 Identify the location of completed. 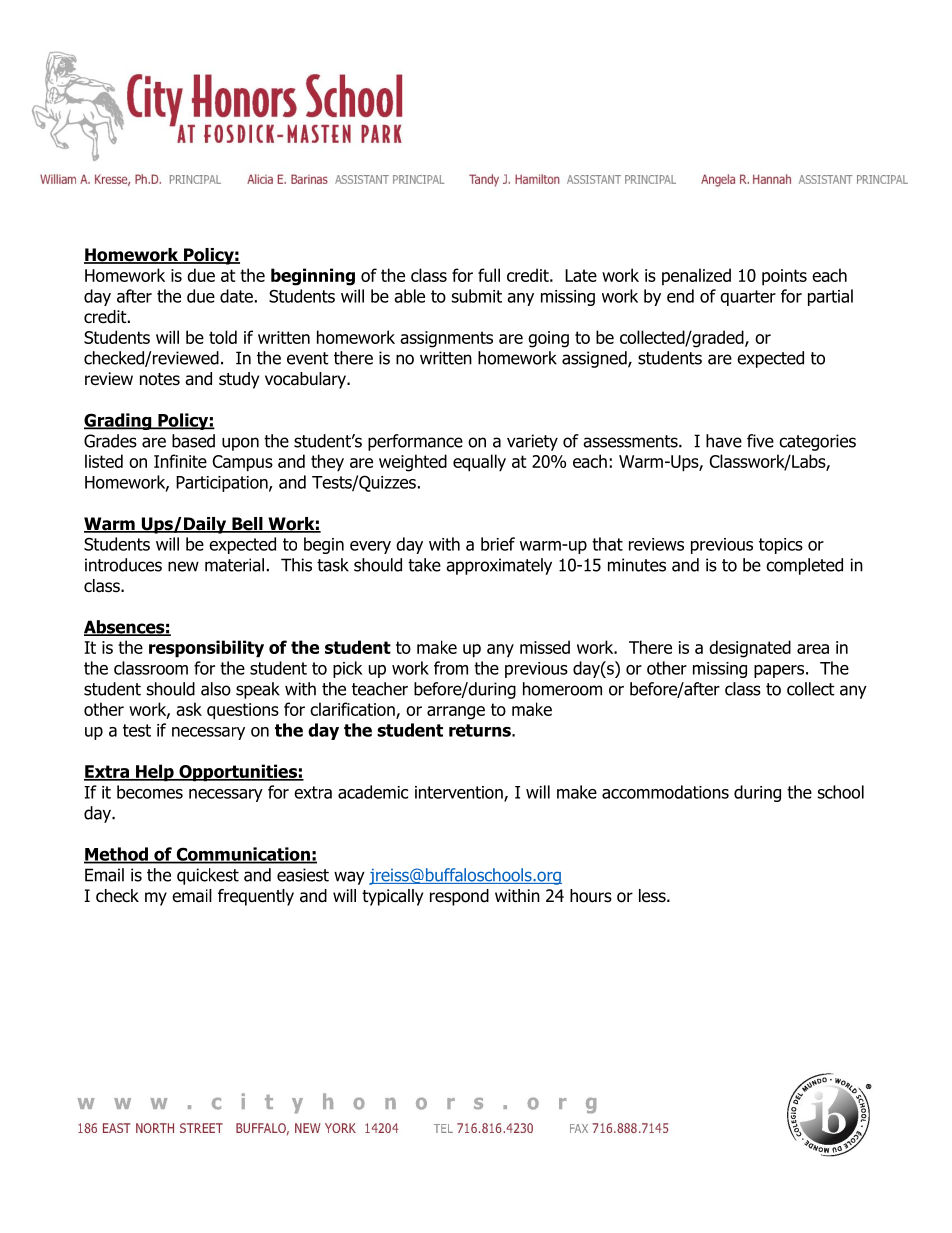
(804, 566).
